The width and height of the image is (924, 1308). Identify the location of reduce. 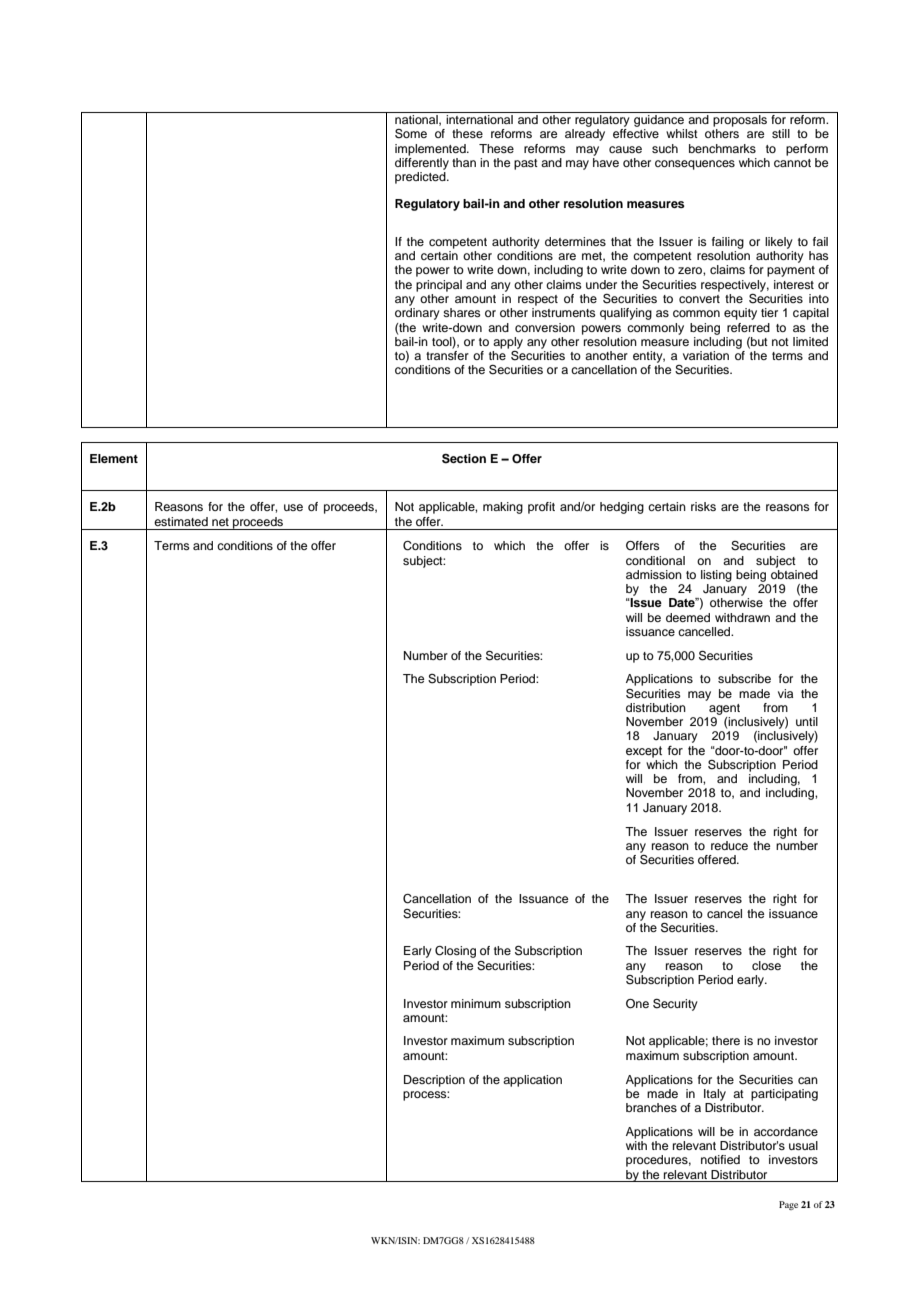
(729, 845).
